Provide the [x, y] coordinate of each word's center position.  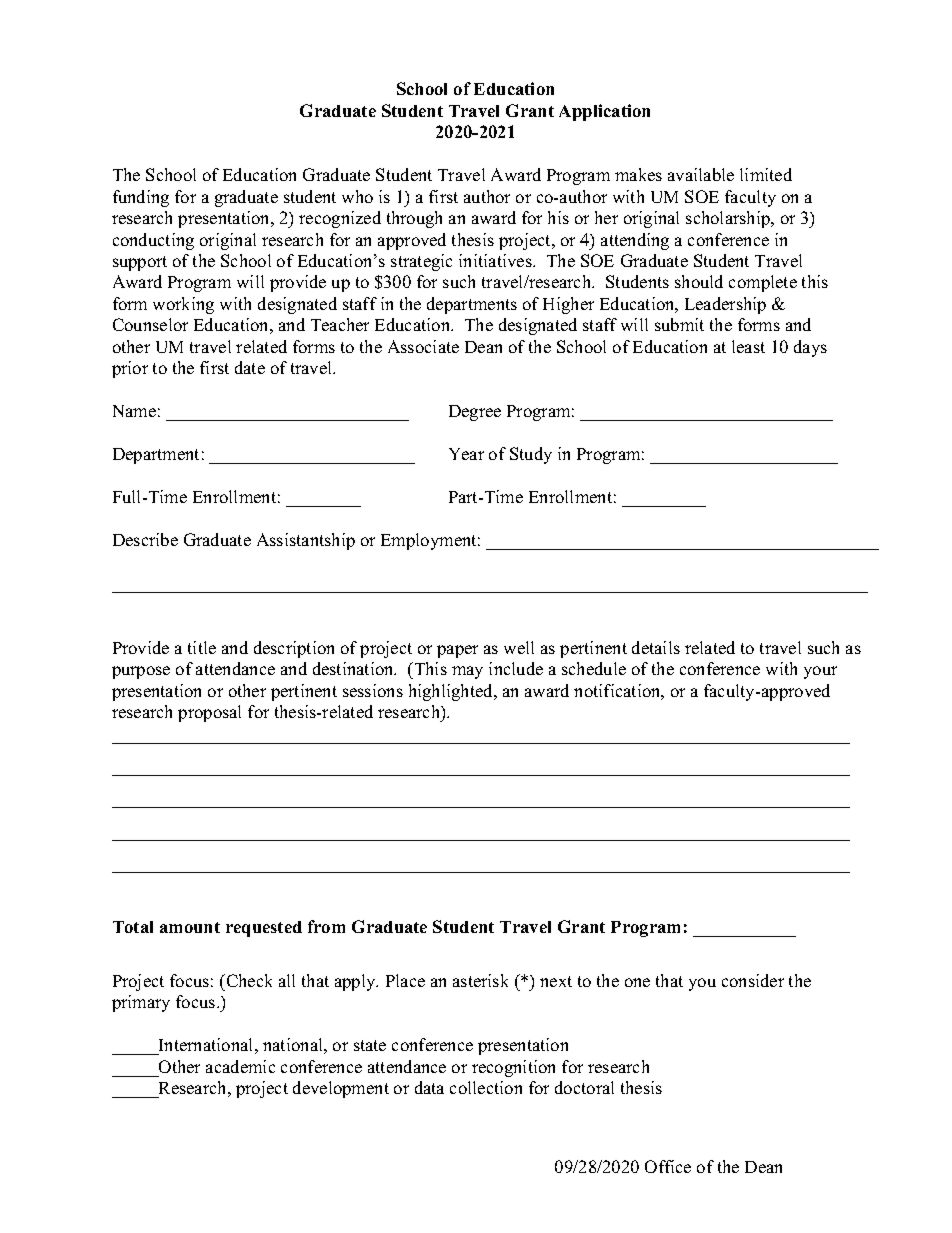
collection [486, 1087]
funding [141, 198]
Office [668, 1166]
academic [240, 1066]
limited [766, 174]
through [414, 219]
